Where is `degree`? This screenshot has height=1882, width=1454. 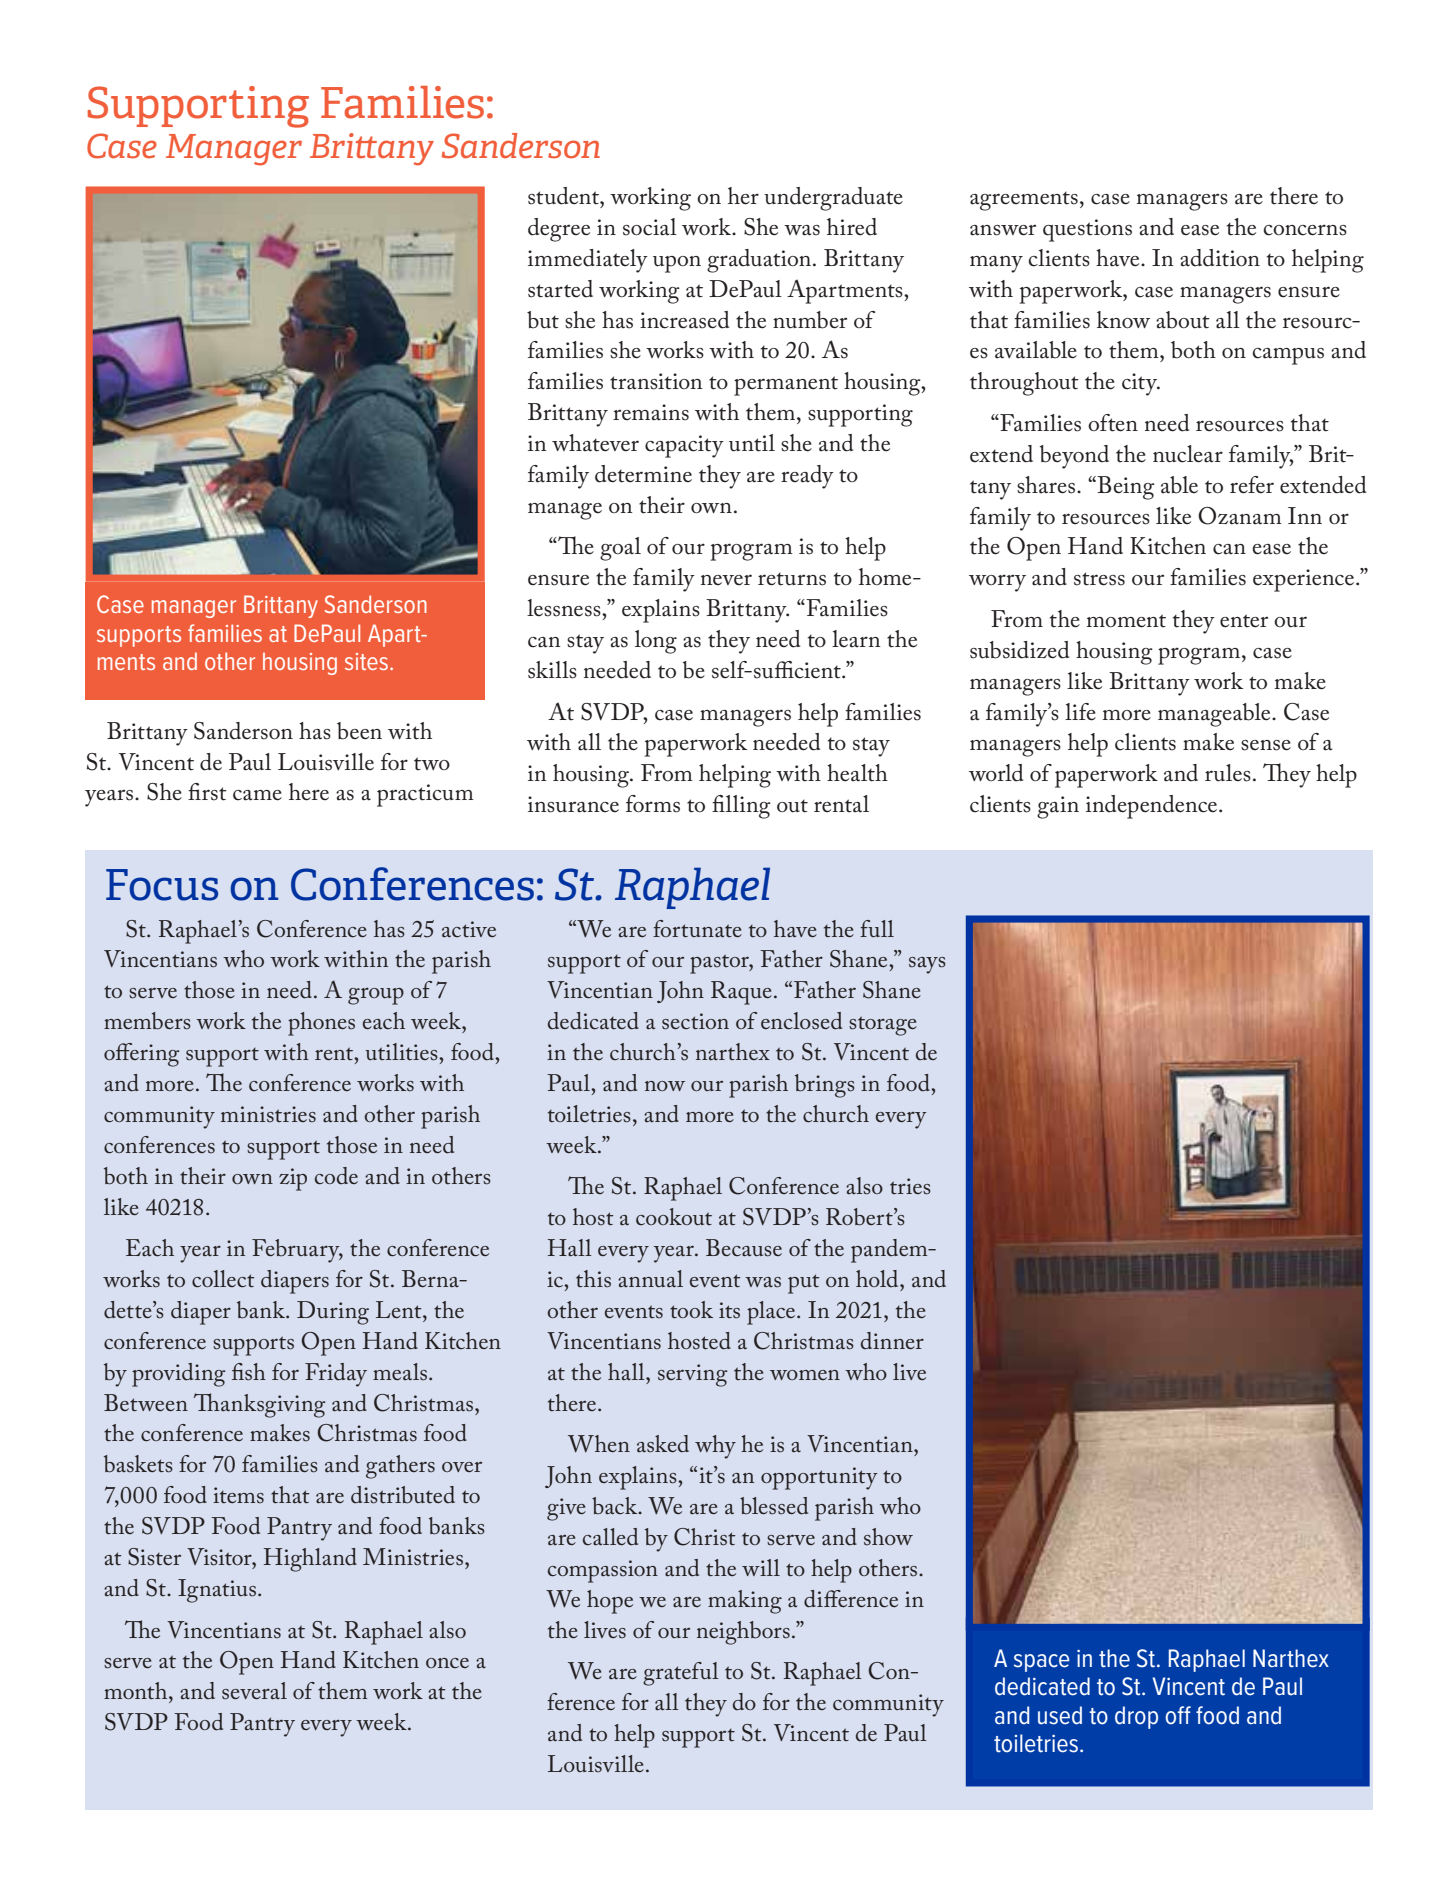
degree is located at coordinates (559, 230).
